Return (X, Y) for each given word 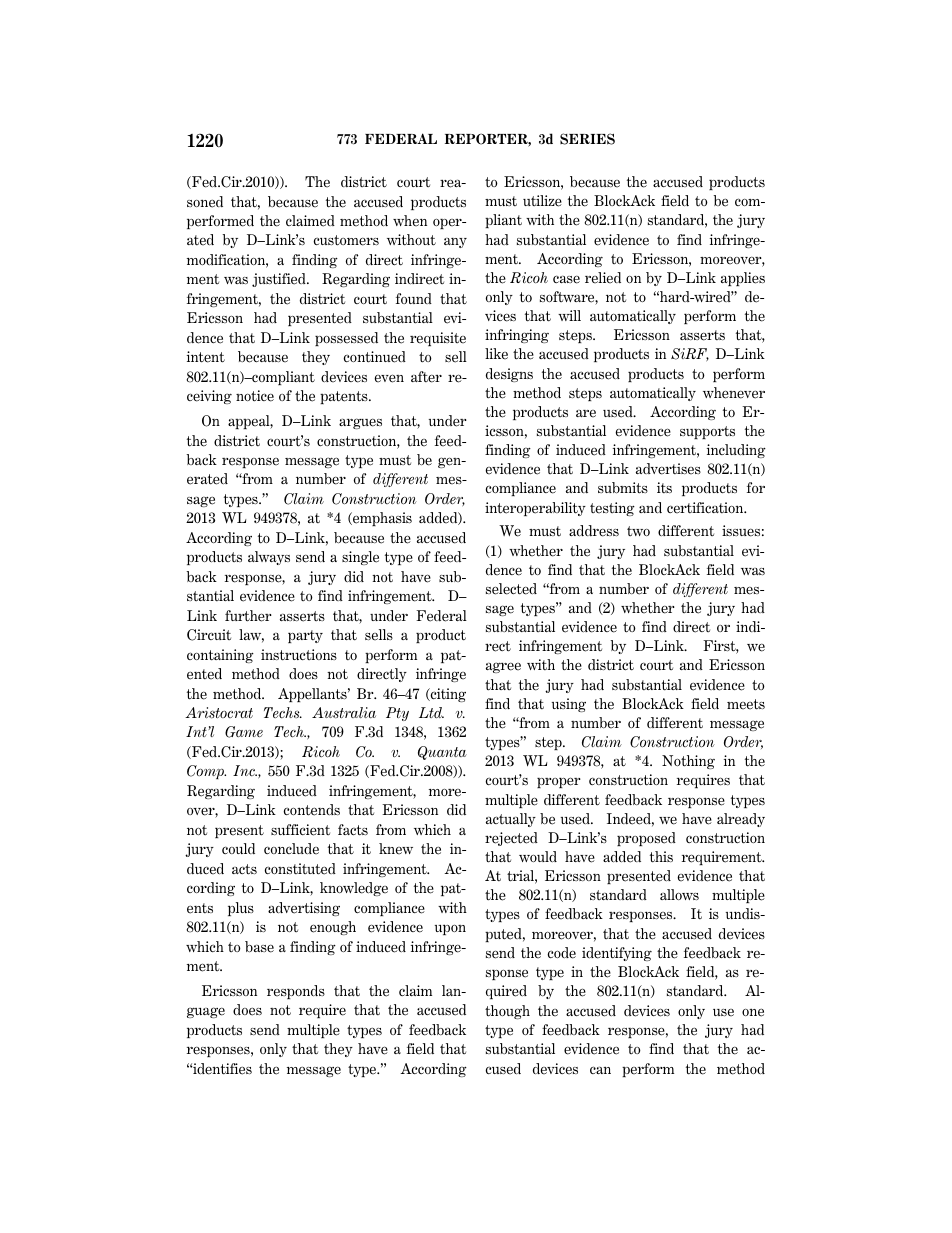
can (600, 1070)
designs (509, 375)
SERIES (587, 139)
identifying (617, 954)
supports (707, 432)
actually (511, 820)
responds (296, 992)
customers (346, 240)
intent (206, 357)
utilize (542, 201)
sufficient (300, 830)
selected (511, 589)
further (248, 616)
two (638, 531)
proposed (646, 839)
